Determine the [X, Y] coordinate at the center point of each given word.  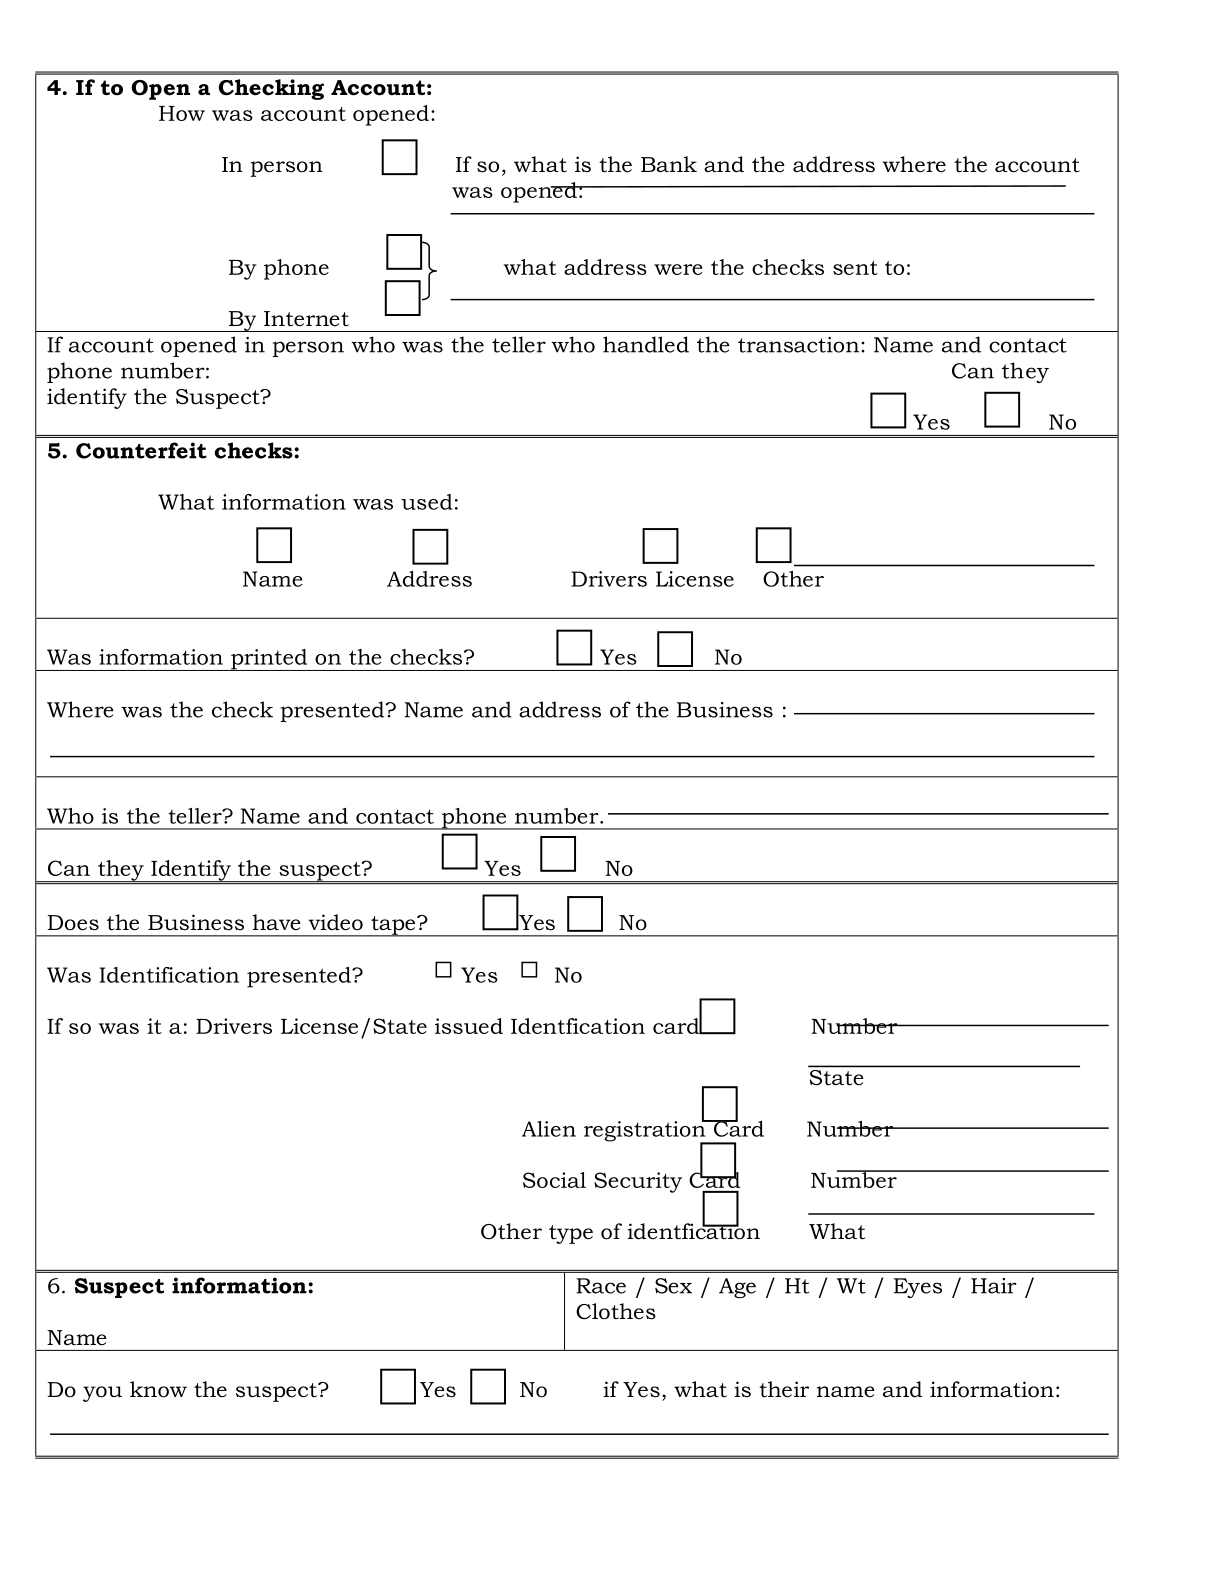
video [336, 922]
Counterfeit [141, 450]
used [427, 502]
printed [269, 660]
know [158, 1389]
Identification [169, 975]
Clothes [616, 1311]
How [182, 113]
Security [638, 1182]
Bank [669, 164]
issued [469, 1026]
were [678, 269]
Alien [549, 1129]
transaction [800, 345]
